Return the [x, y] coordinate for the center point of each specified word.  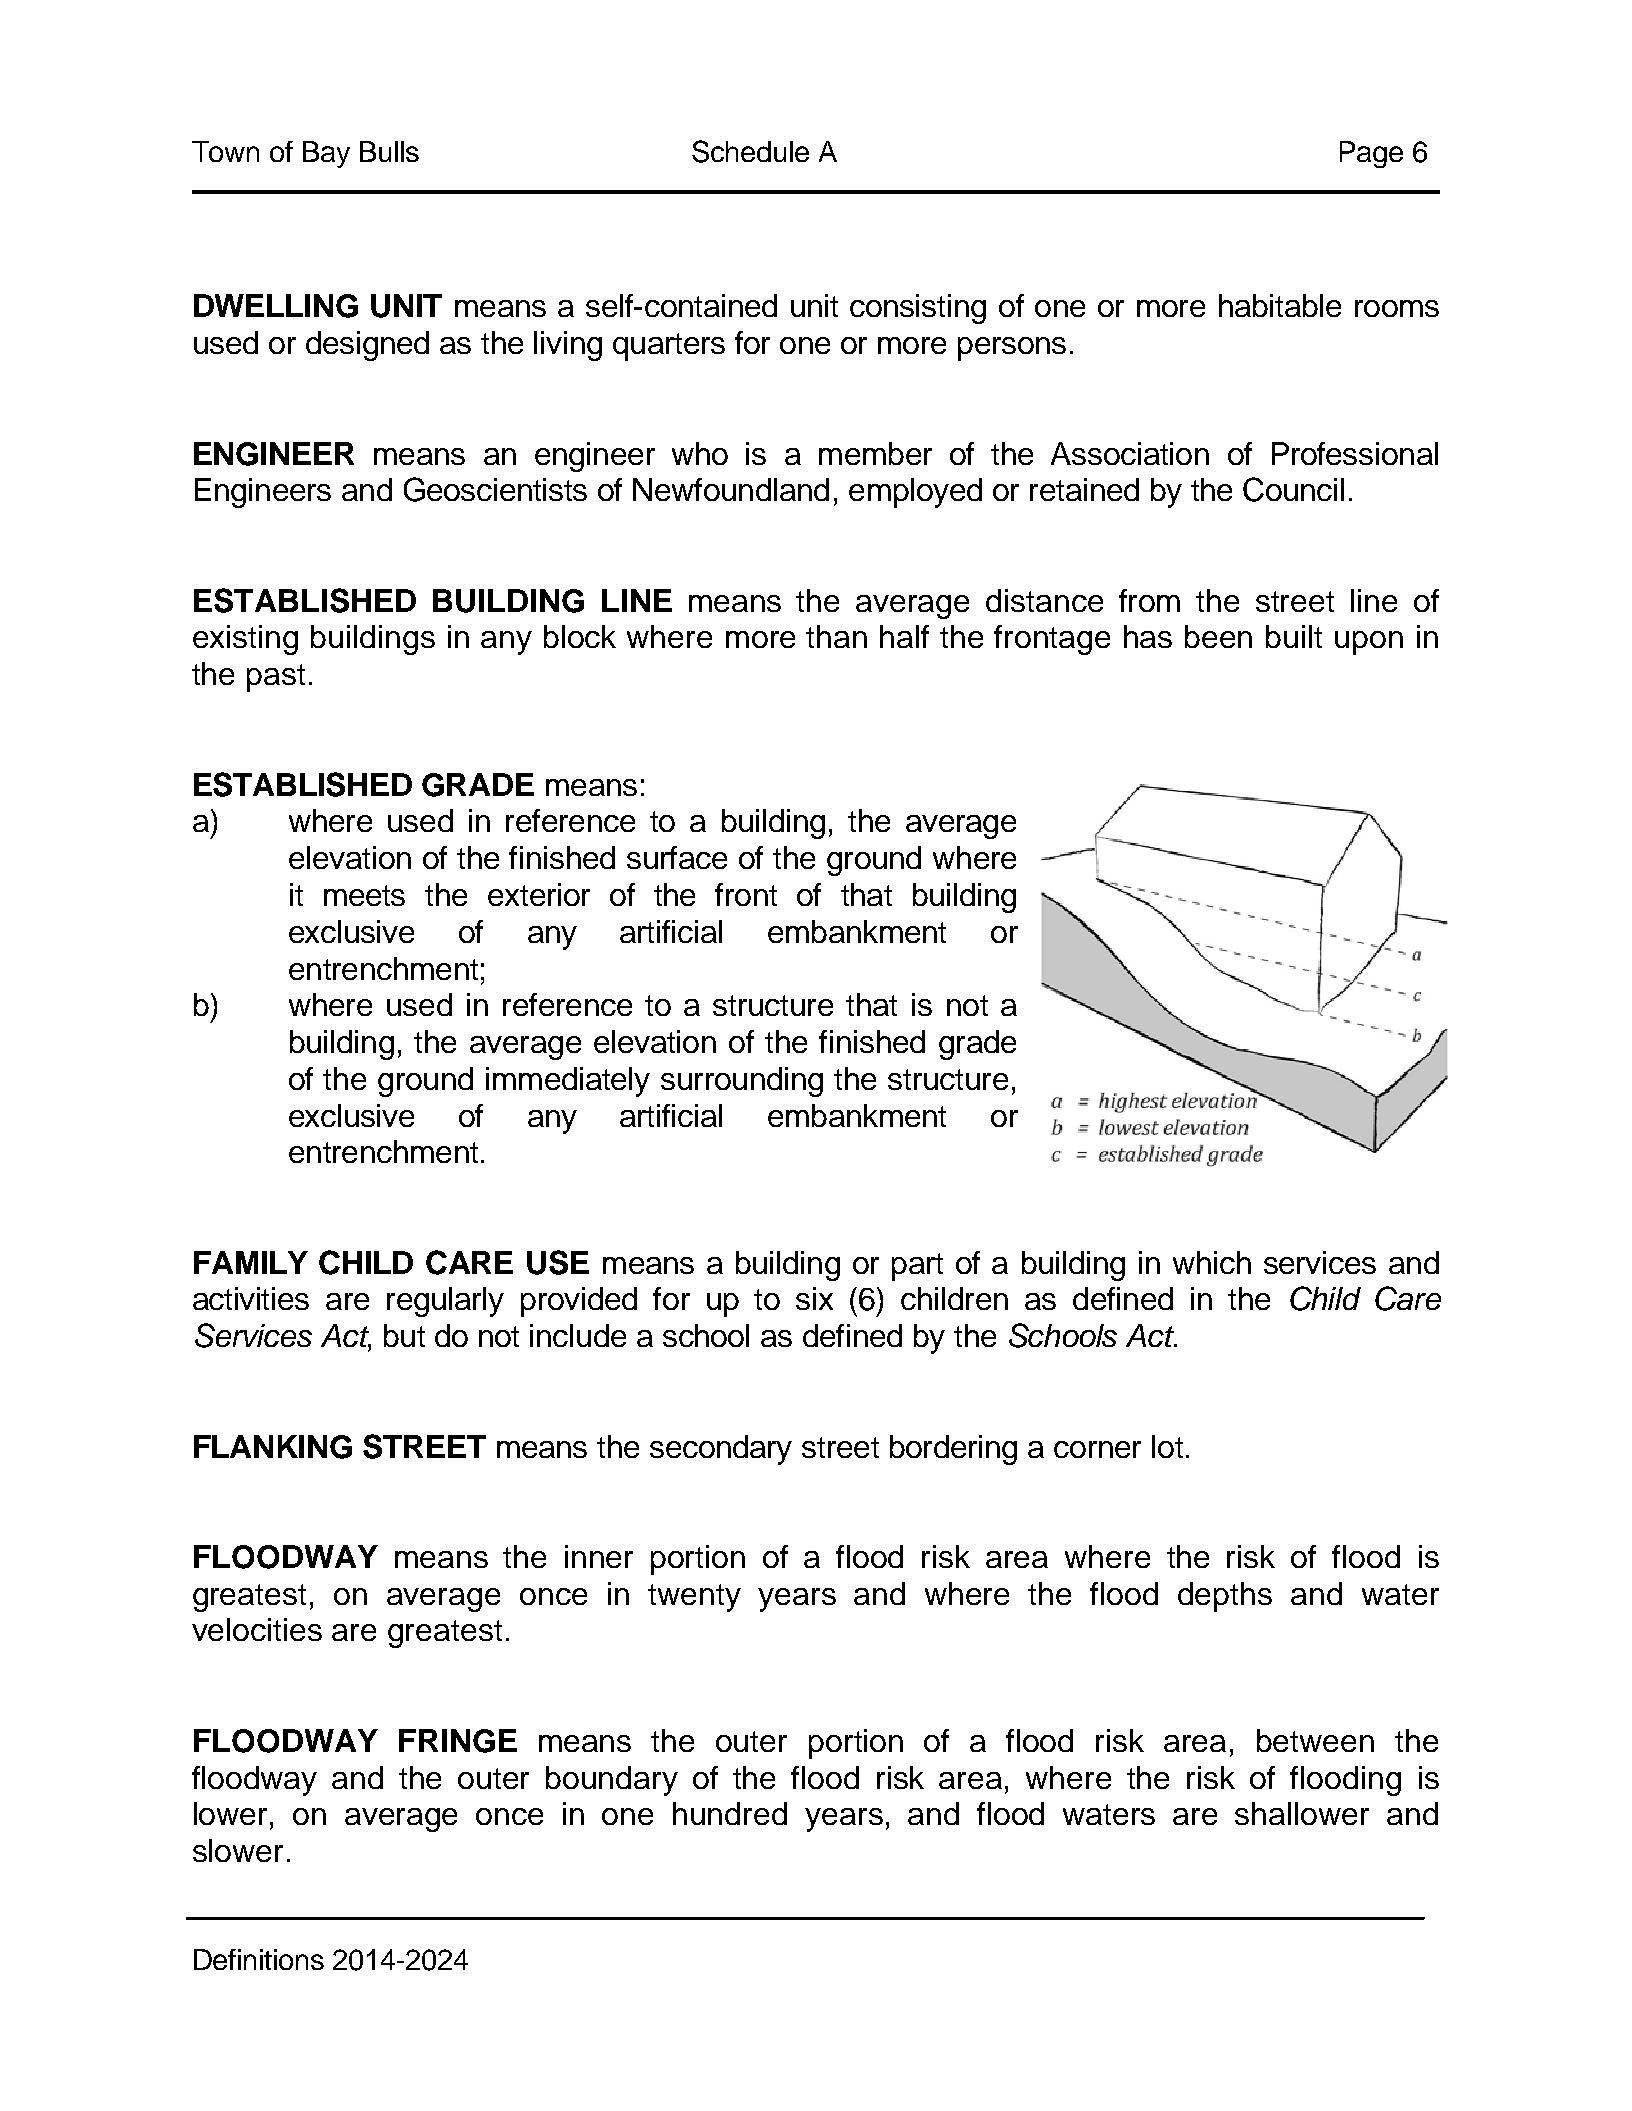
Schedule [750, 151]
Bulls [389, 151]
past [276, 678]
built [1294, 636]
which [1212, 1262]
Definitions [259, 1959]
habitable [1280, 305]
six [814, 1298]
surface [677, 857]
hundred [730, 1813]
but [404, 1335]
